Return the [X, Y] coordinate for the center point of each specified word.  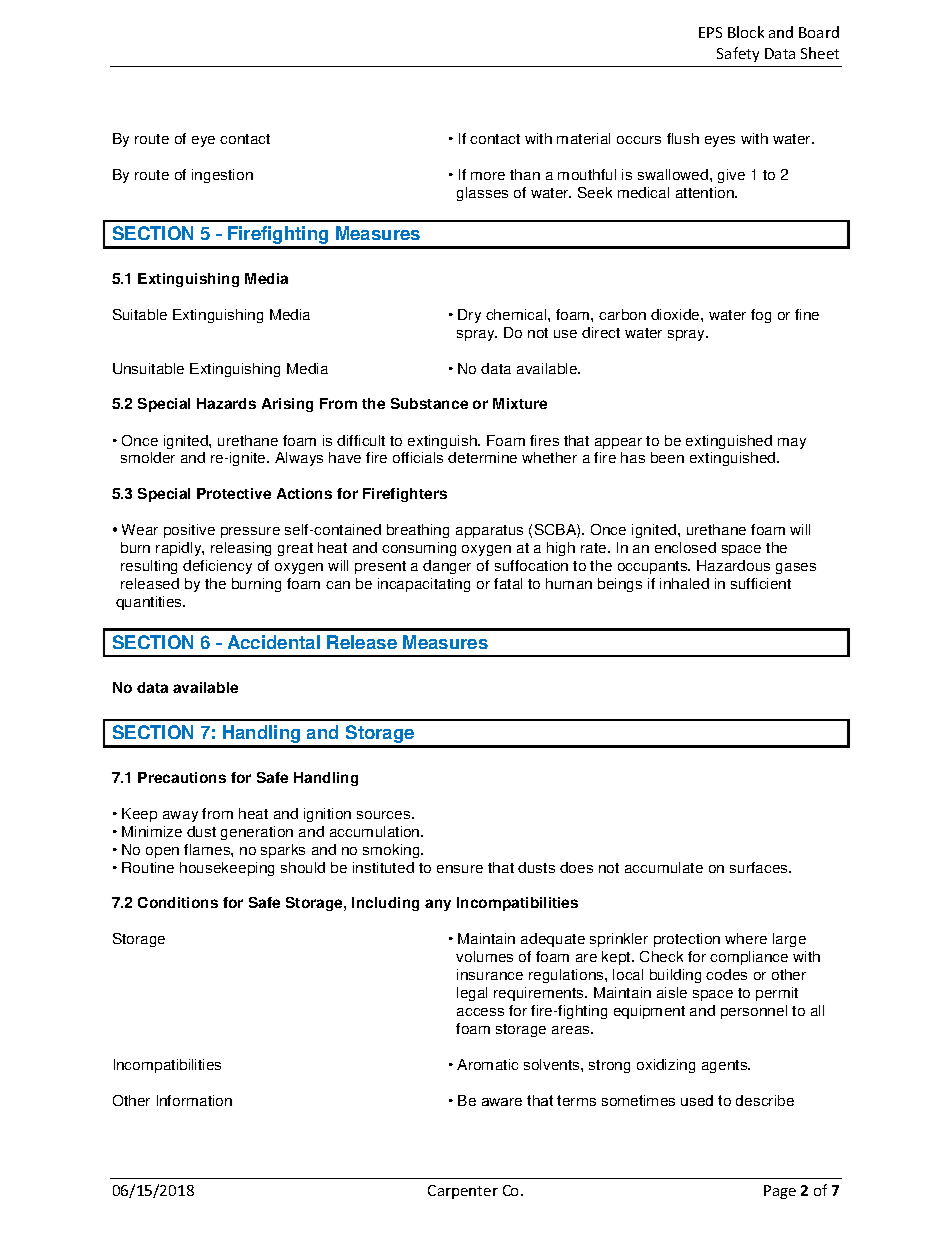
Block [746, 32]
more [488, 176]
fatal [508, 583]
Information [194, 1100]
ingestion [222, 176]
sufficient [761, 583]
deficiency [217, 567]
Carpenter [463, 1192]
